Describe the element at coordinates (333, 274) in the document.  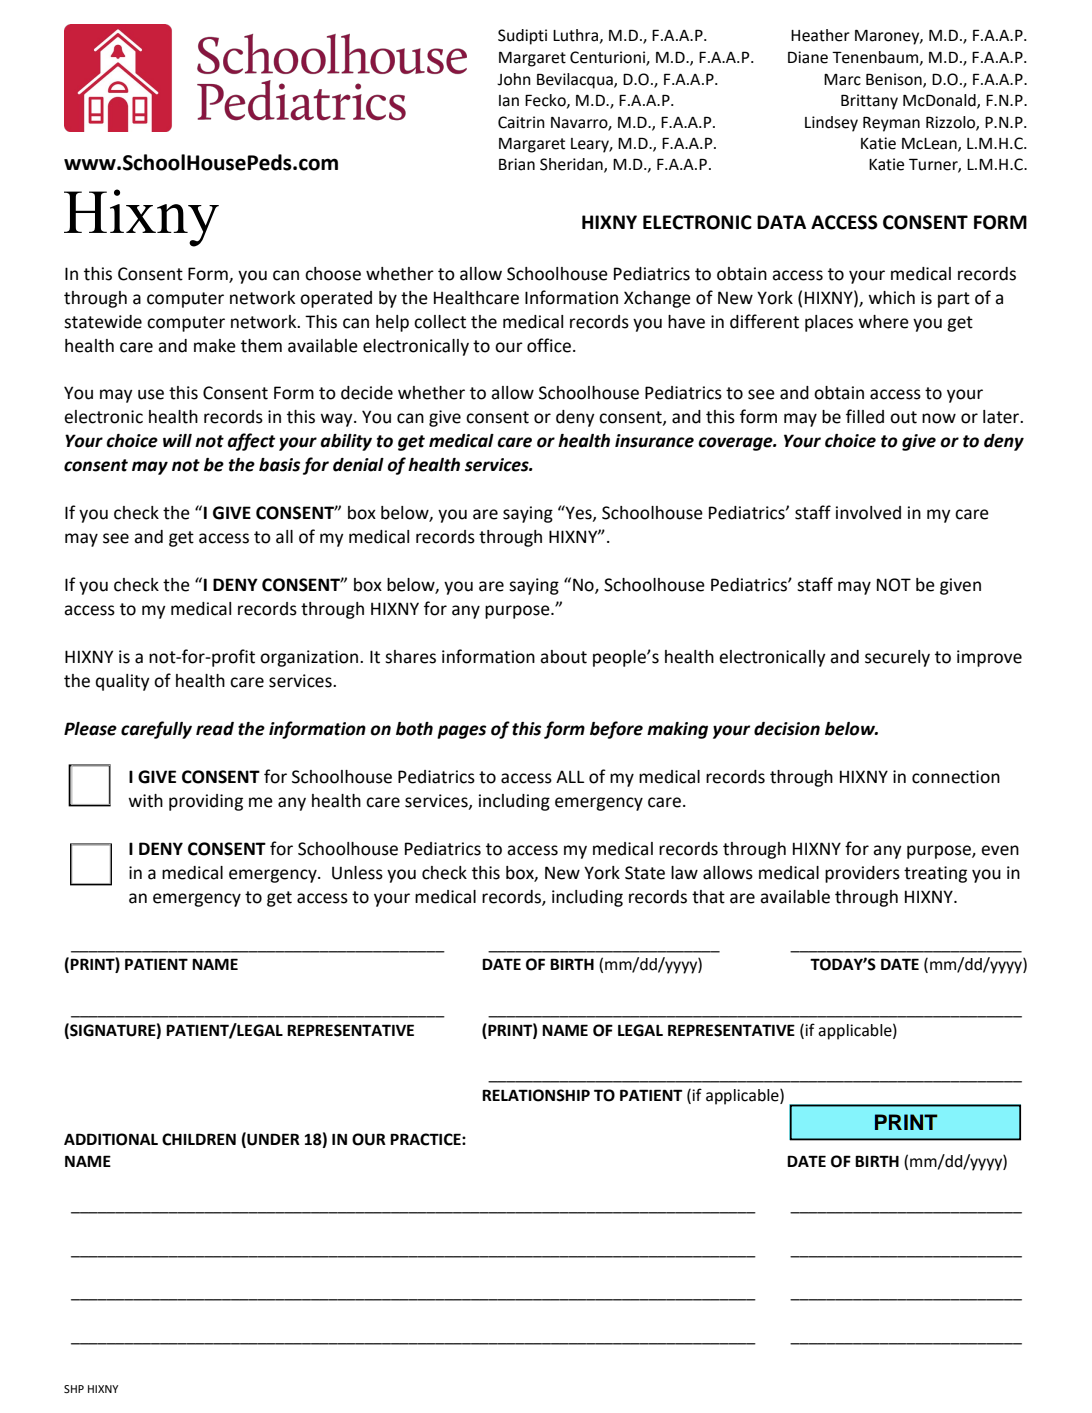
I see `choose` at that location.
